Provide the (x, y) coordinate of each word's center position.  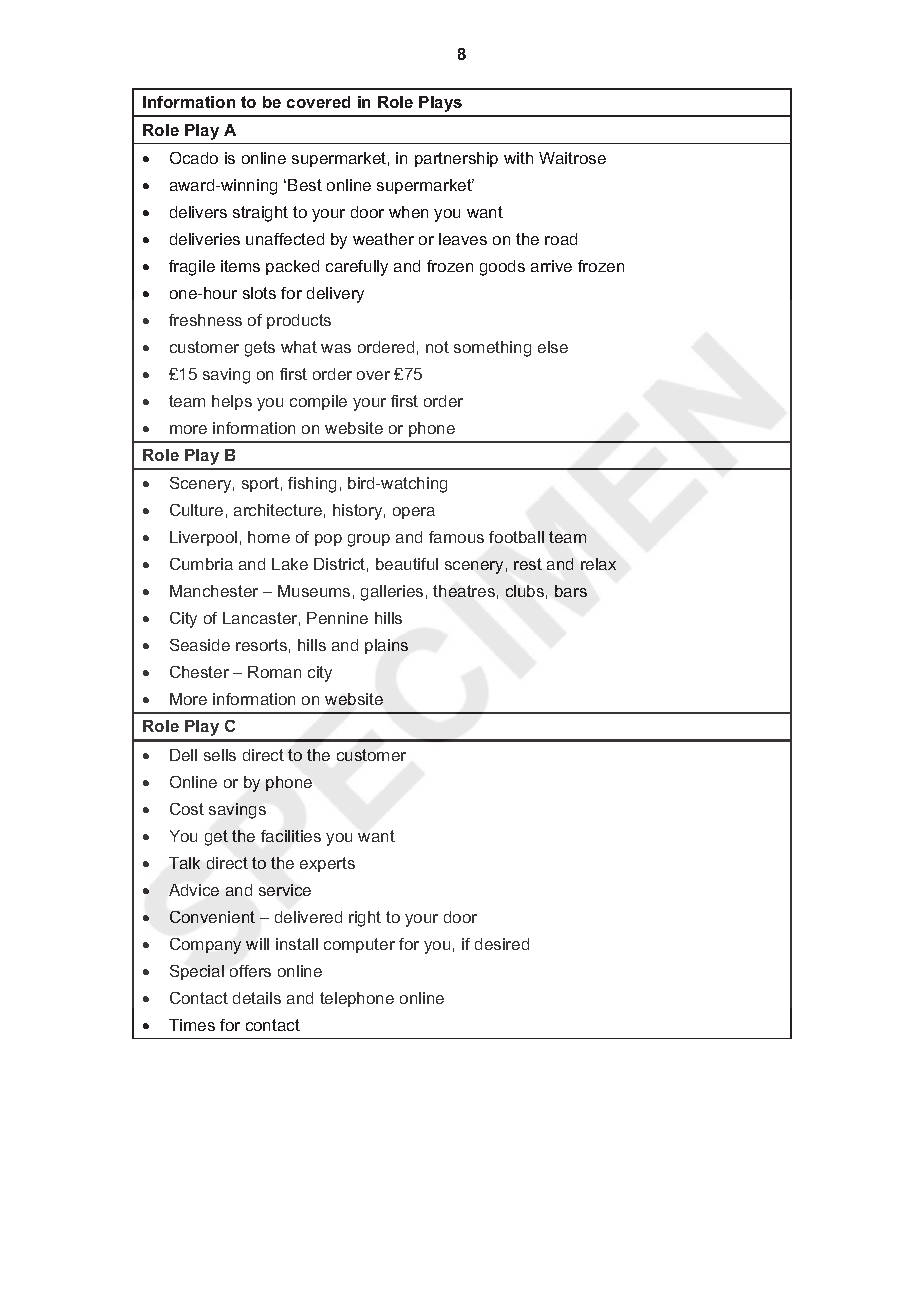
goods (502, 268)
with (518, 158)
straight (260, 214)
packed (292, 267)
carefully (357, 268)
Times (192, 1025)
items (240, 266)
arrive (551, 266)
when (408, 212)
